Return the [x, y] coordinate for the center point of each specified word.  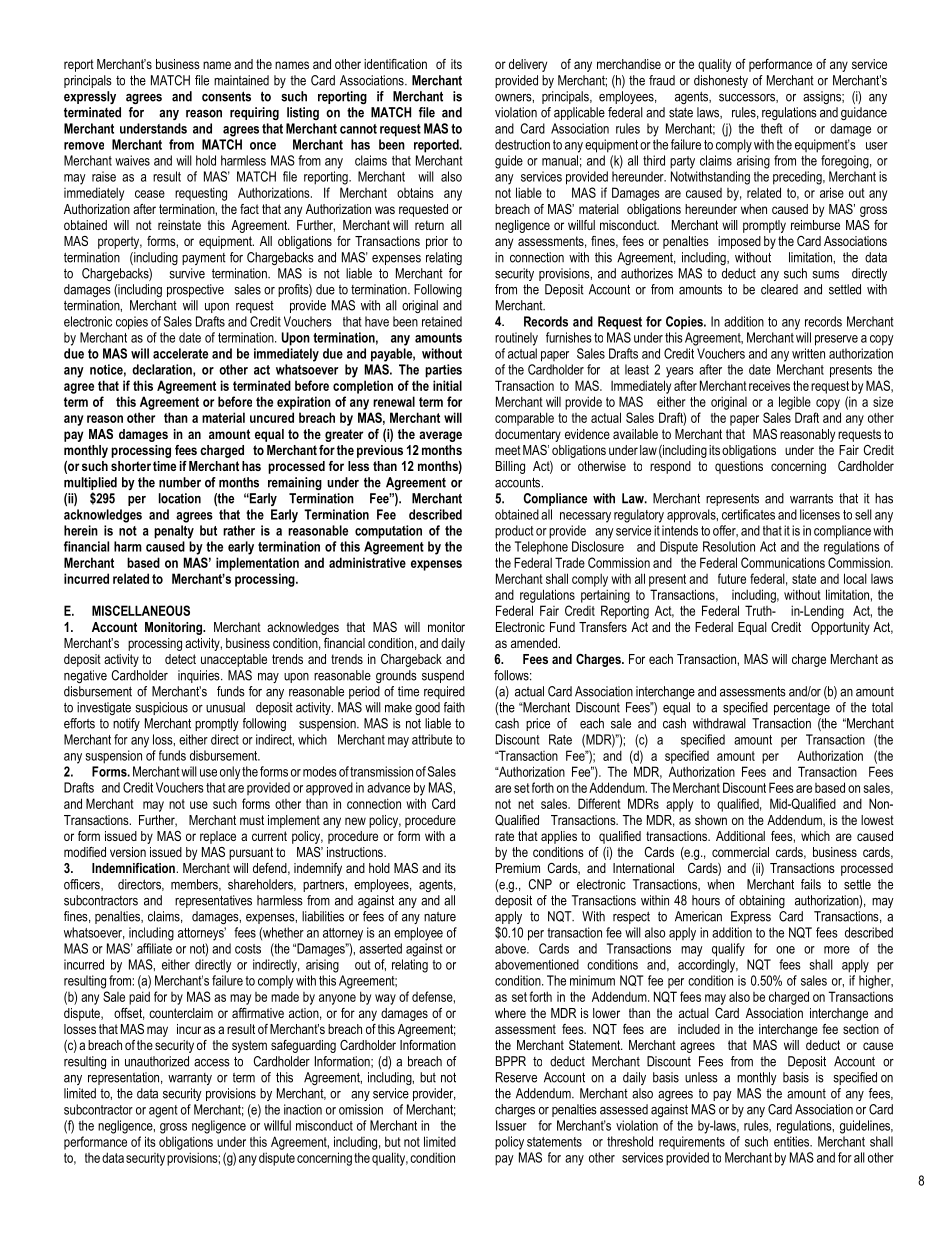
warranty [190, 1079]
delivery [528, 65]
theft [771, 128]
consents [226, 96]
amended [535, 643]
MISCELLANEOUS [141, 610]
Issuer [511, 1125]
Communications [783, 562]
